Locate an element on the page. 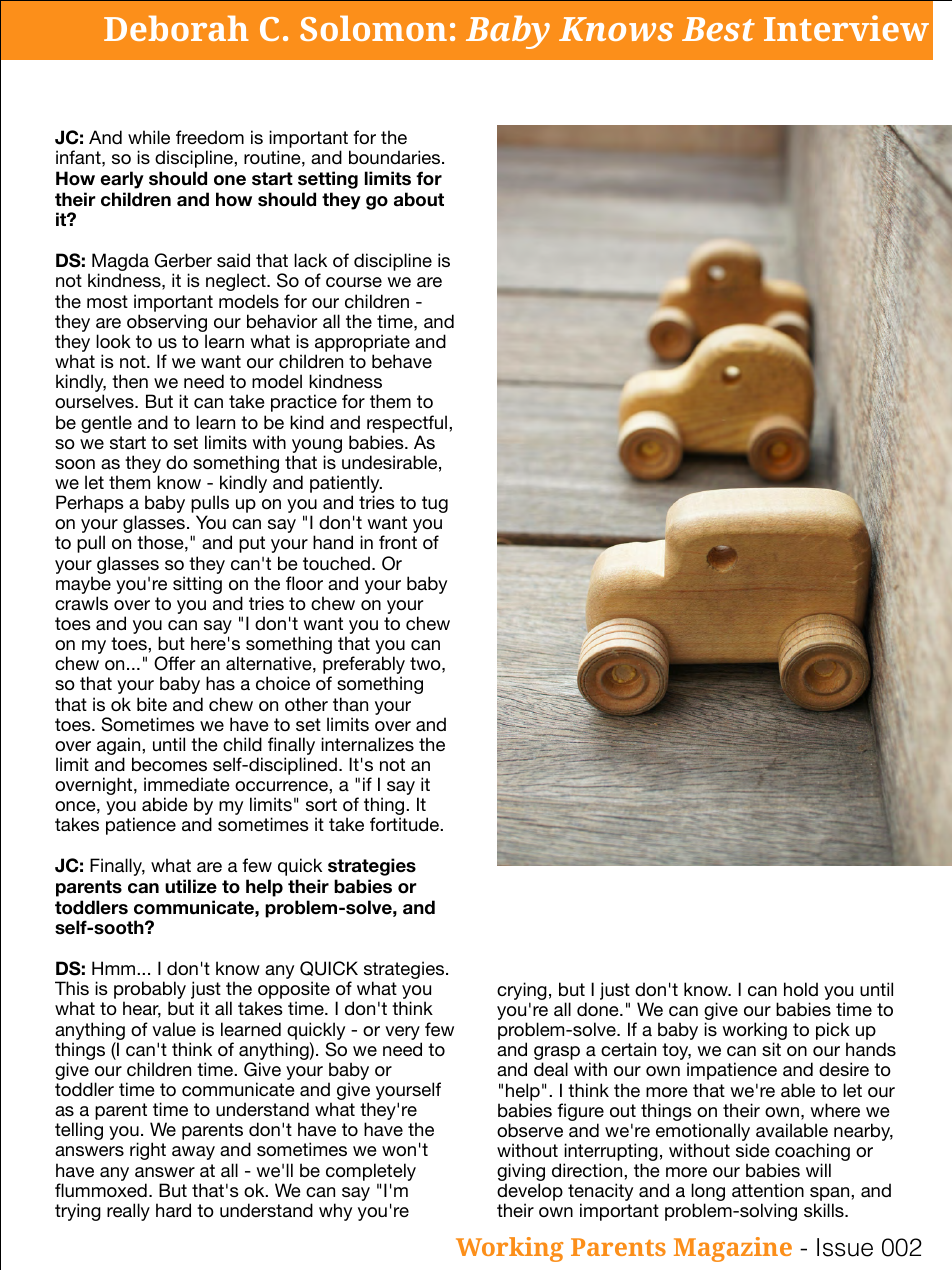 The image size is (952, 1270). develop is located at coordinates (530, 1193).
